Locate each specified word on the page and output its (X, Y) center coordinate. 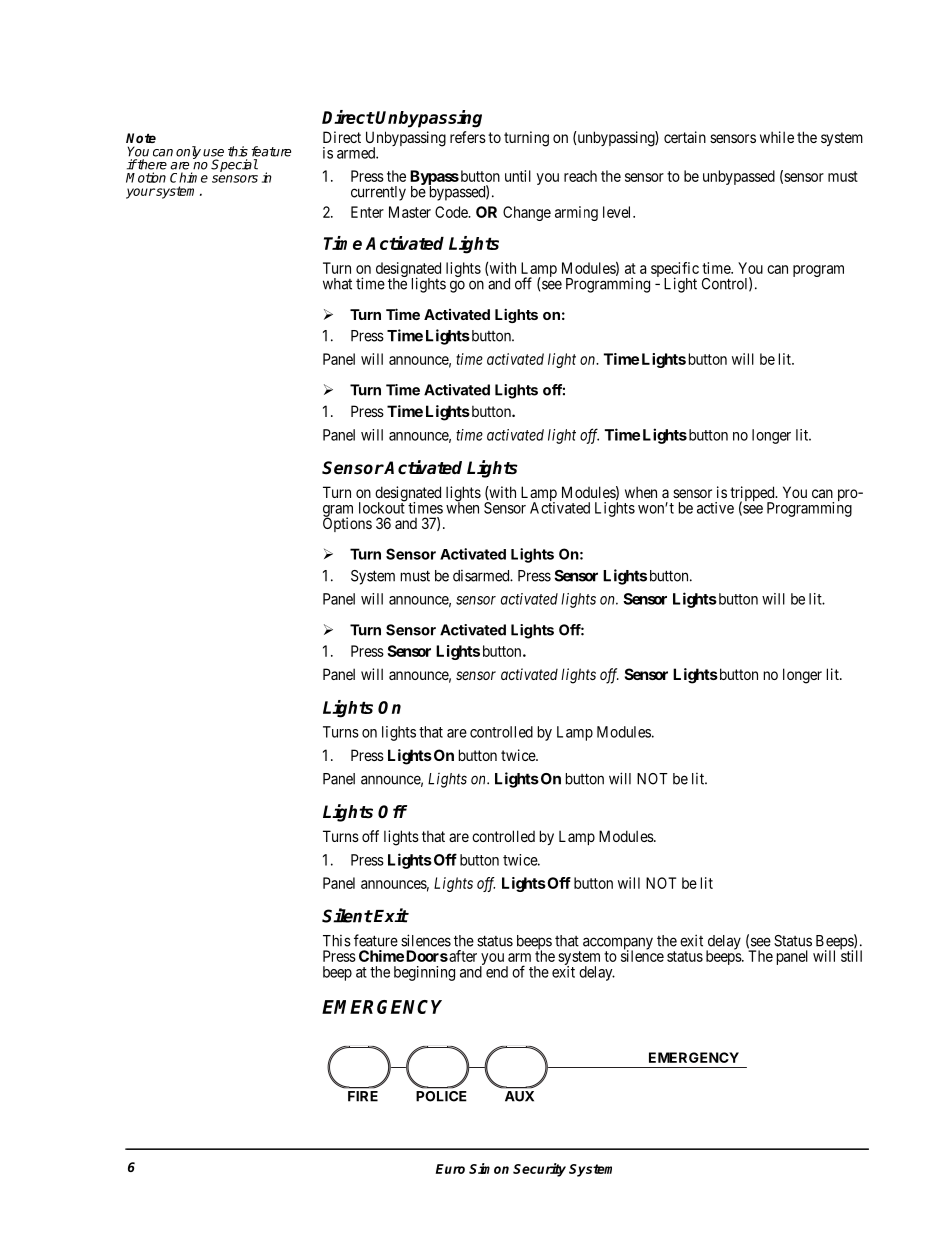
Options (347, 524)
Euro (450, 1169)
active (715, 508)
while (777, 137)
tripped (753, 495)
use (213, 153)
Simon (489, 1168)
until (518, 176)
